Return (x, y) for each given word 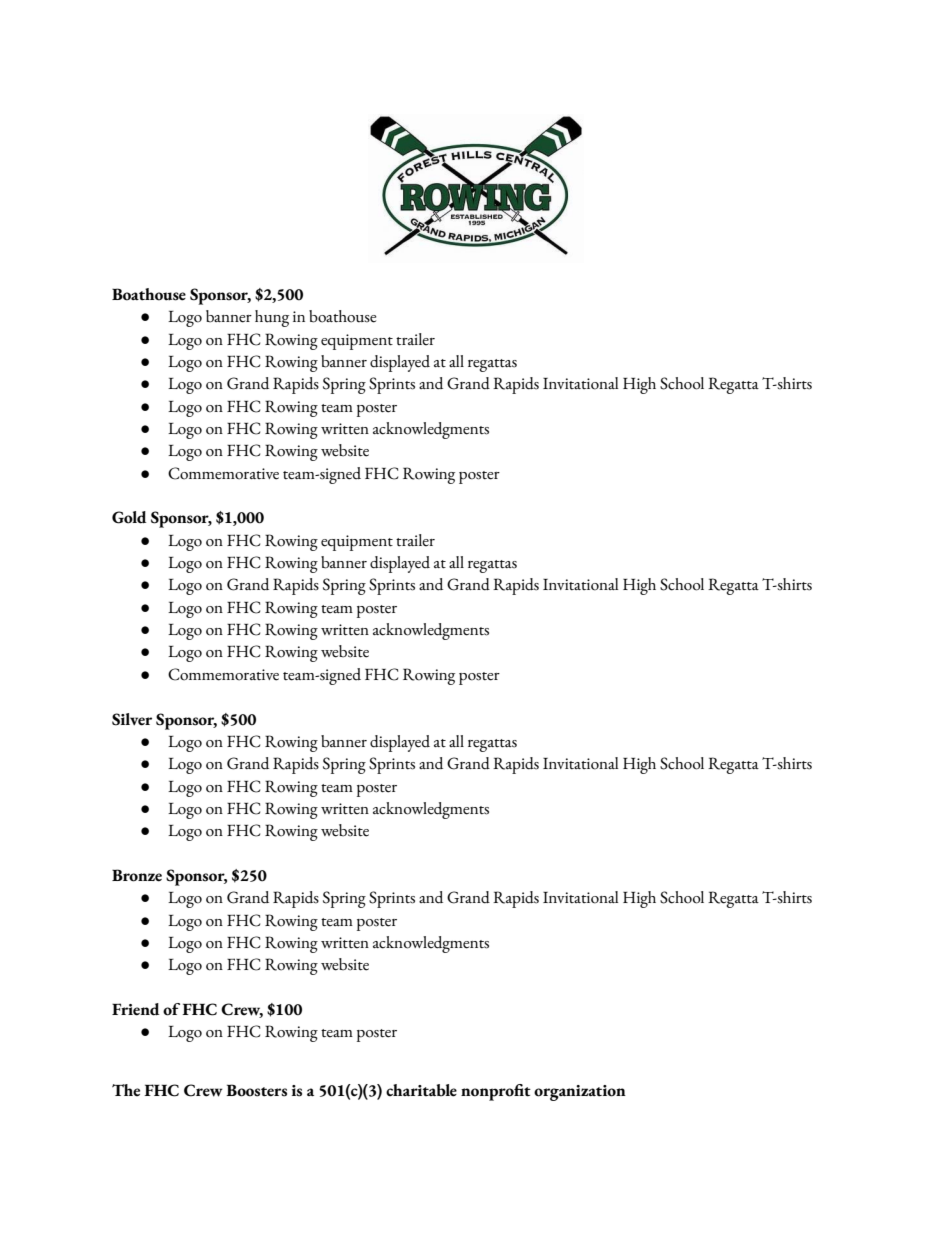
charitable (421, 1090)
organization (580, 1093)
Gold (129, 517)
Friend (136, 1009)
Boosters (256, 1090)
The (126, 1090)
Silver (132, 719)
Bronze (137, 875)
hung (272, 318)
